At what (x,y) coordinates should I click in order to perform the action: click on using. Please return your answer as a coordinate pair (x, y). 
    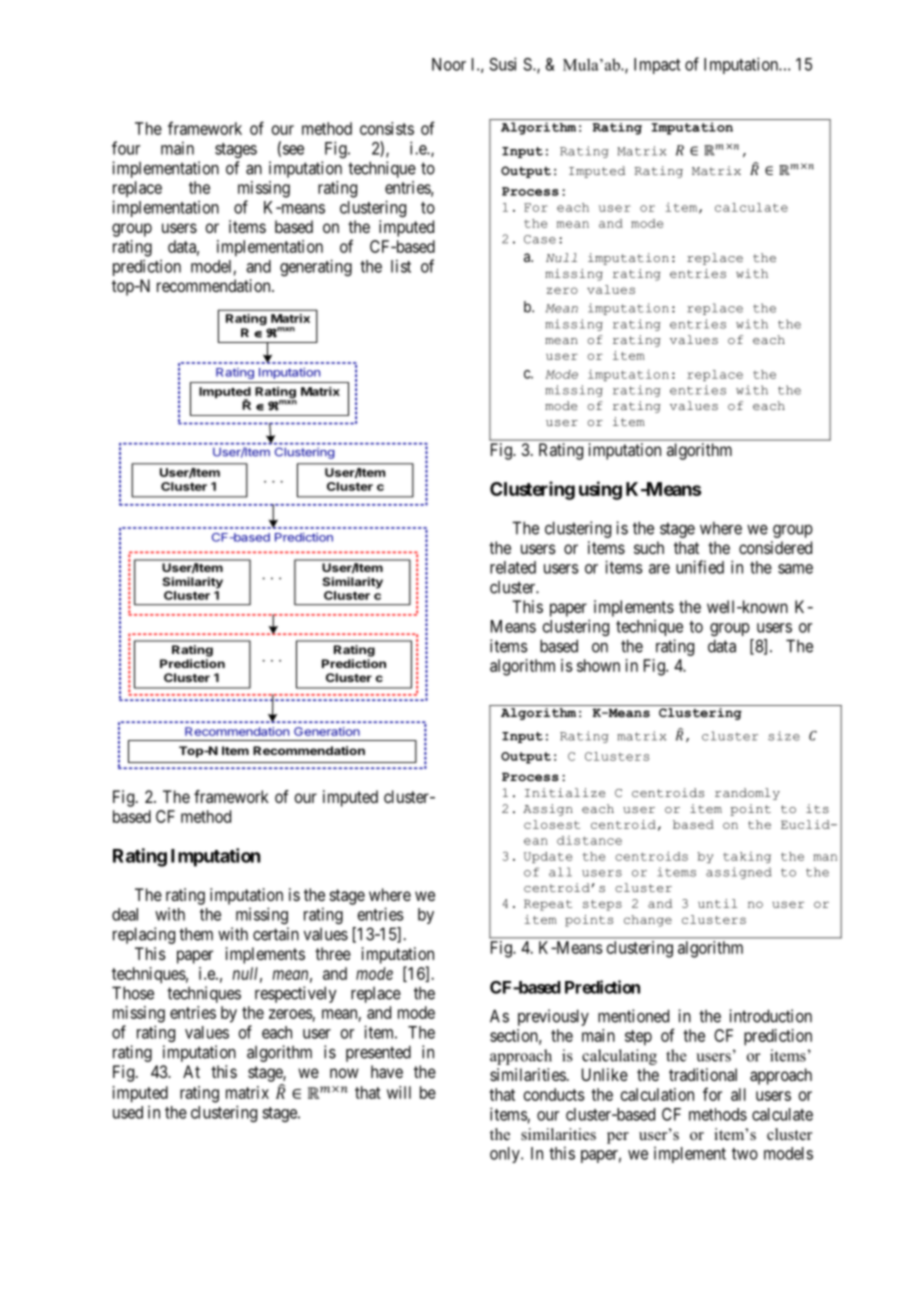
    Looking at the image, I should click on (600, 490).
